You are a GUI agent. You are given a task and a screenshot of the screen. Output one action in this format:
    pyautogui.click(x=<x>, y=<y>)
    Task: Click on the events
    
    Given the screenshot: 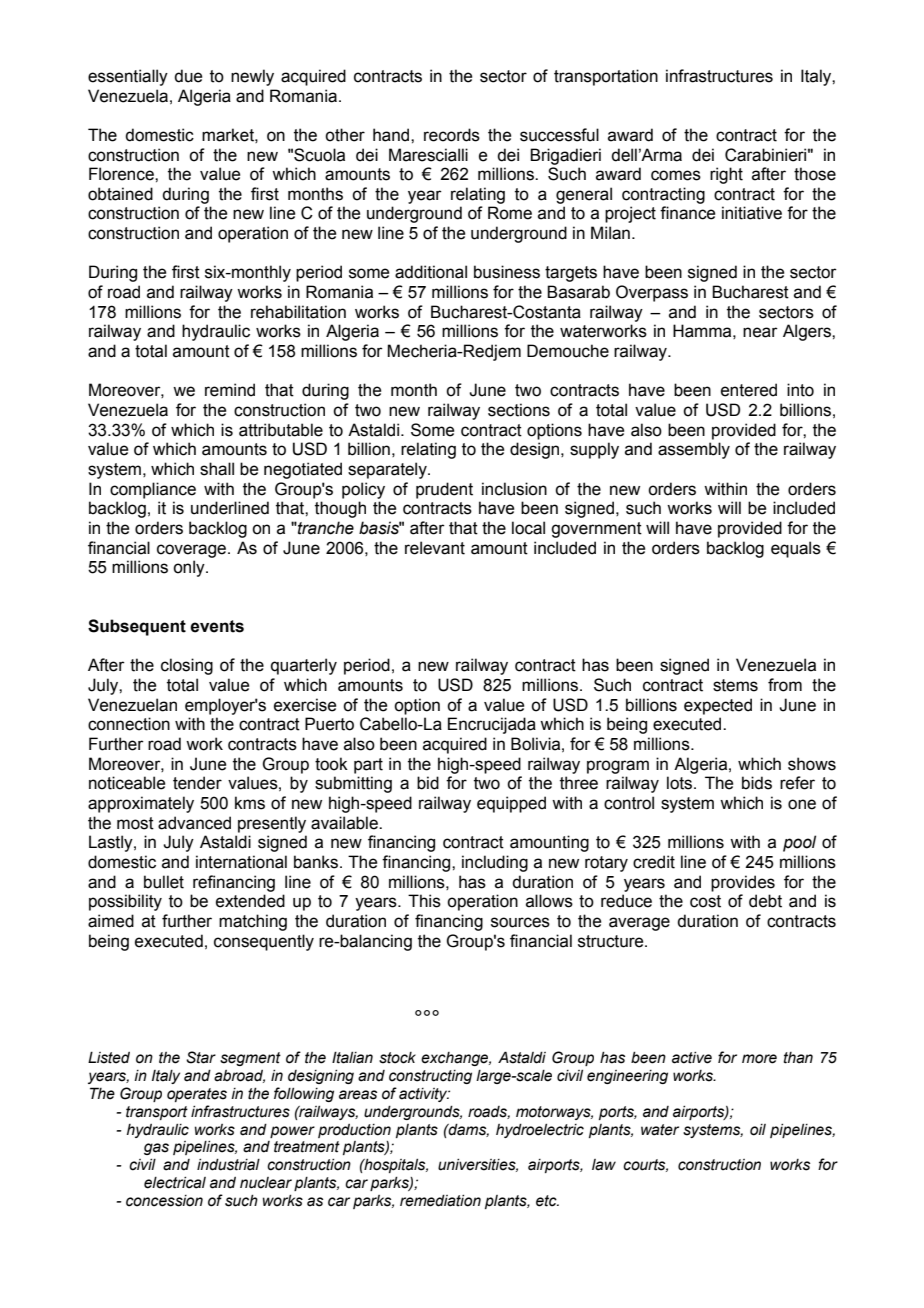 What is the action you would take?
    pyautogui.click(x=217, y=626)
